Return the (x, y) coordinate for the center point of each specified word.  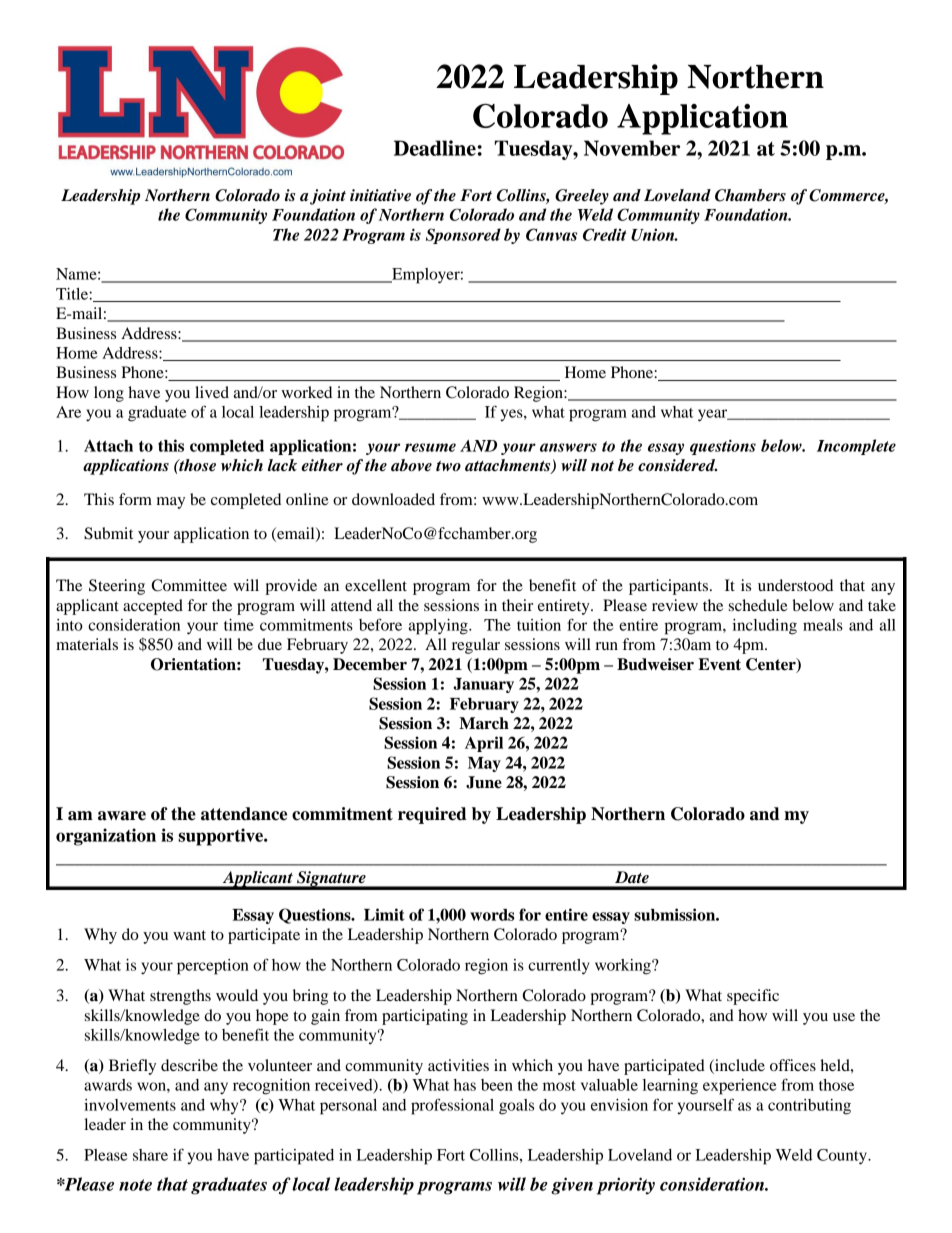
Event (719, 664)
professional (452, 1106)
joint (328, 197)
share (150, 1155)
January (483, 685)
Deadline (435, 148)
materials (87, 644)
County (843, 1157)
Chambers (750, 195)
